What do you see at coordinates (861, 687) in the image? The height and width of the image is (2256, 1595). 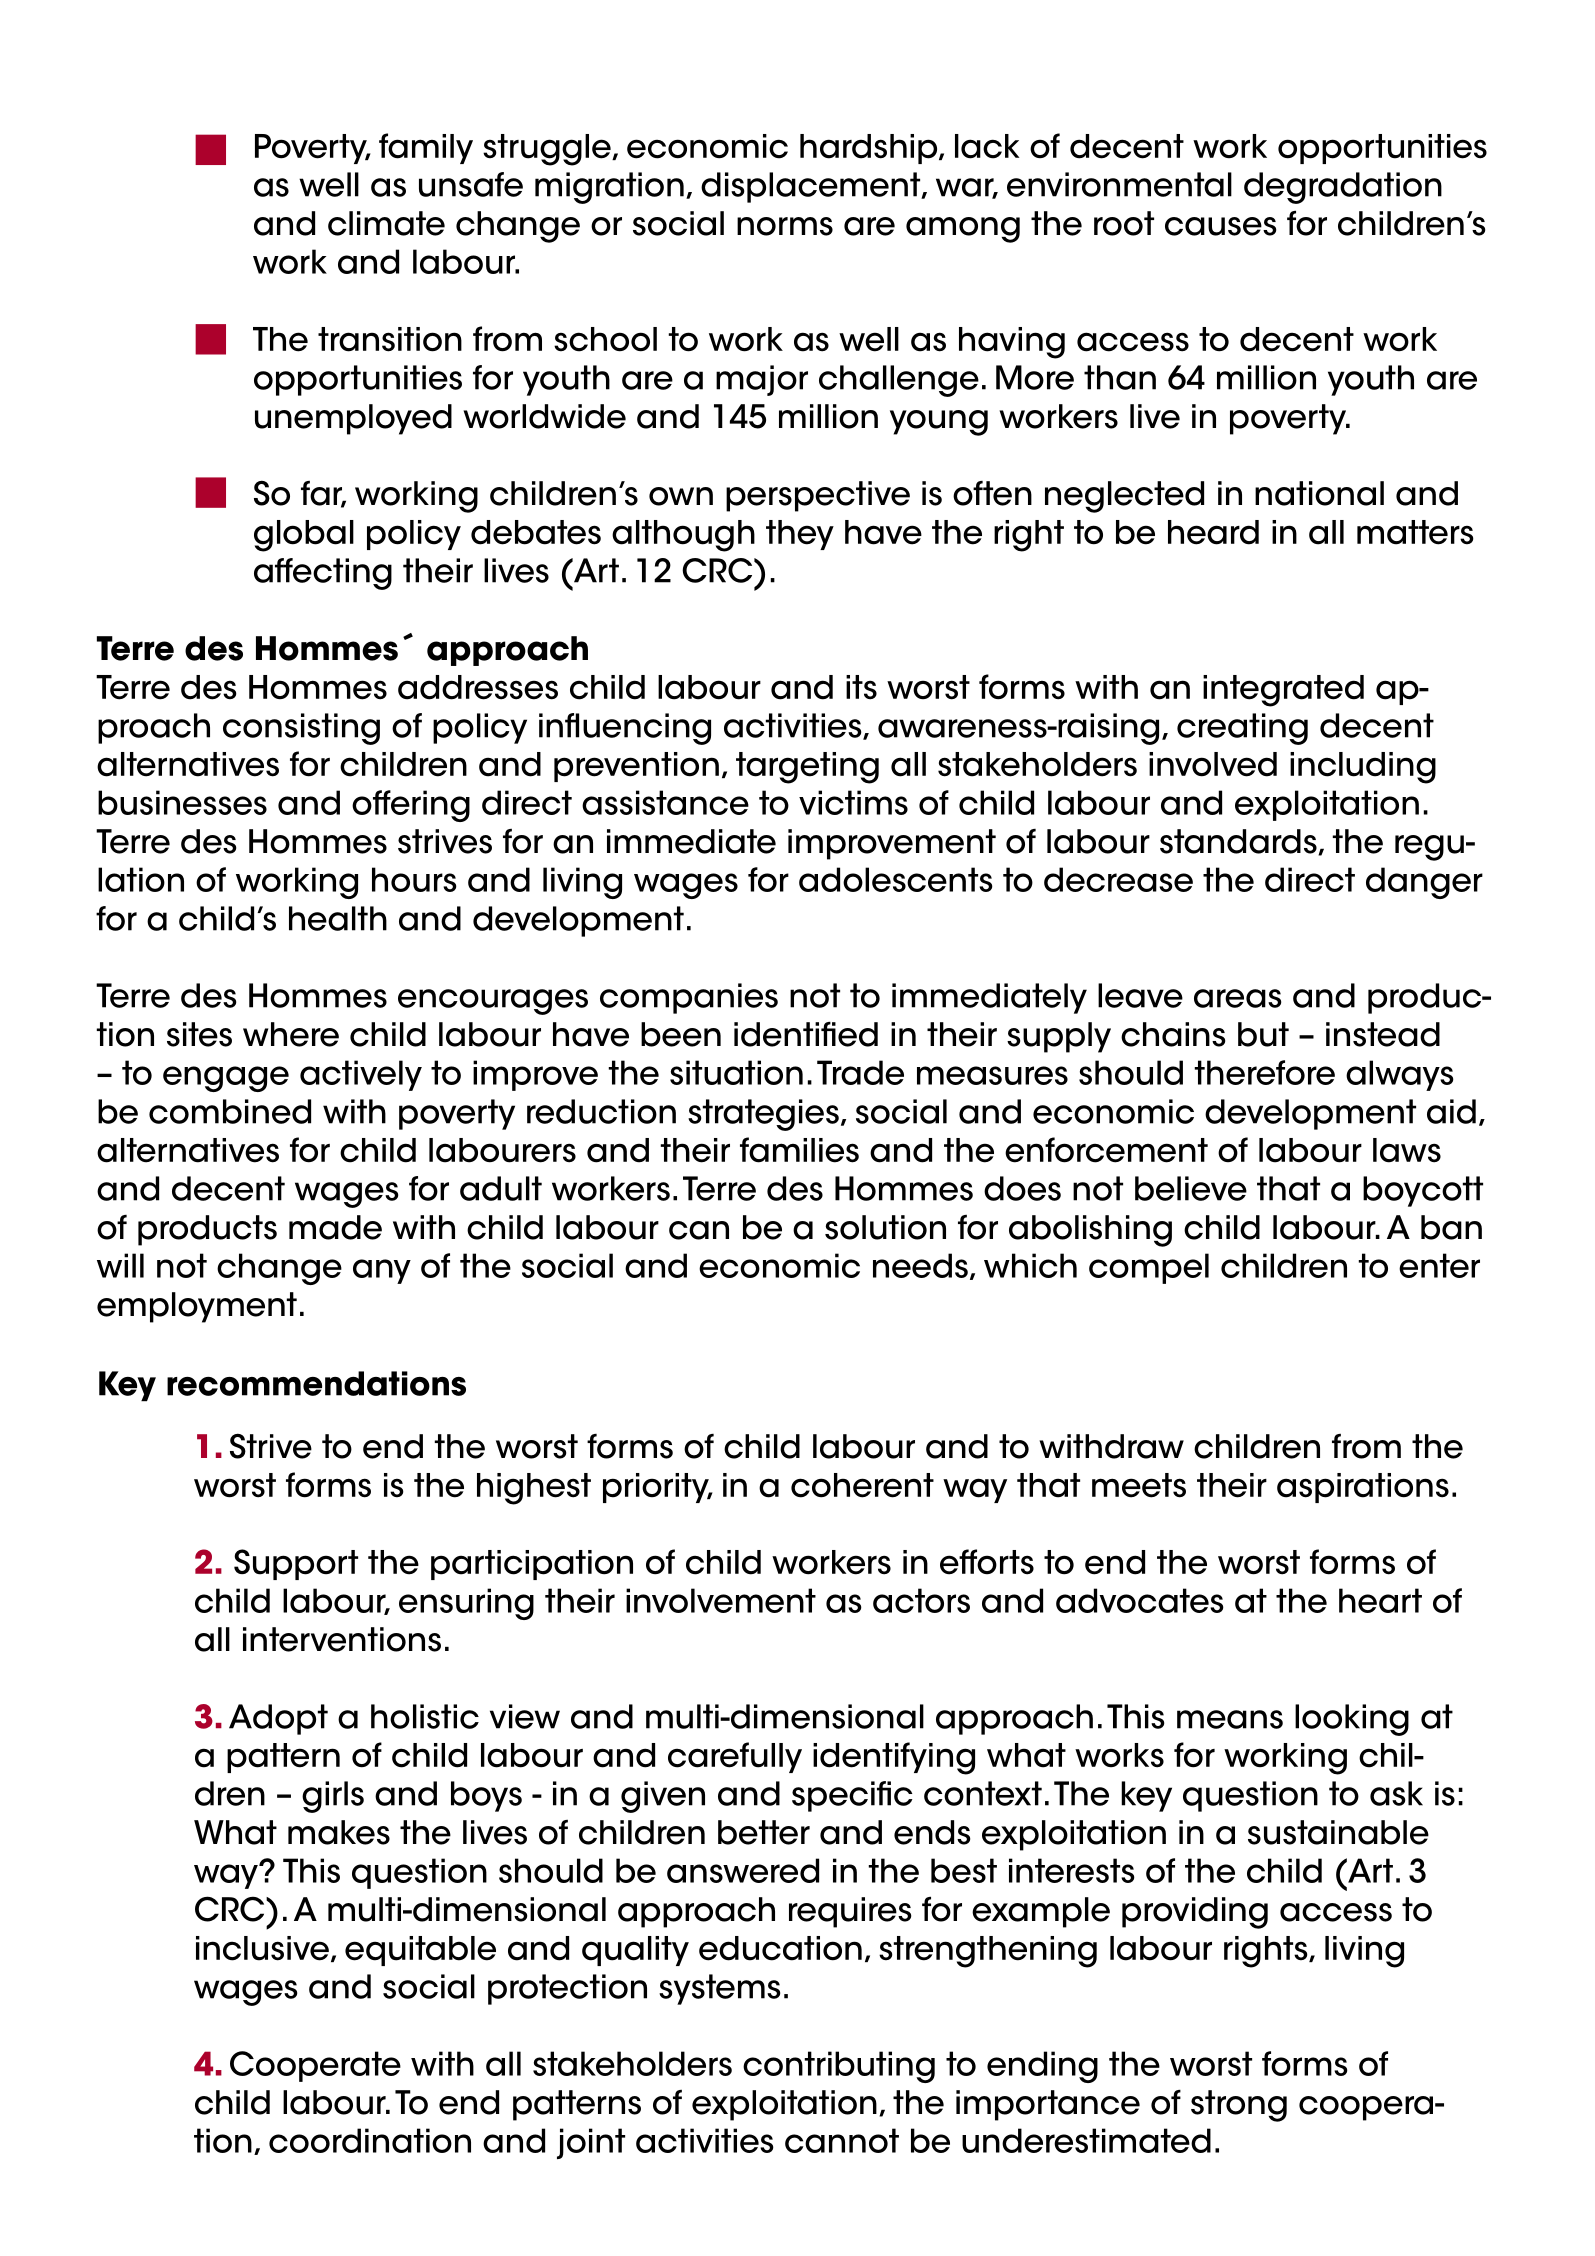 I see `its` at bounding box center [861, 687].
